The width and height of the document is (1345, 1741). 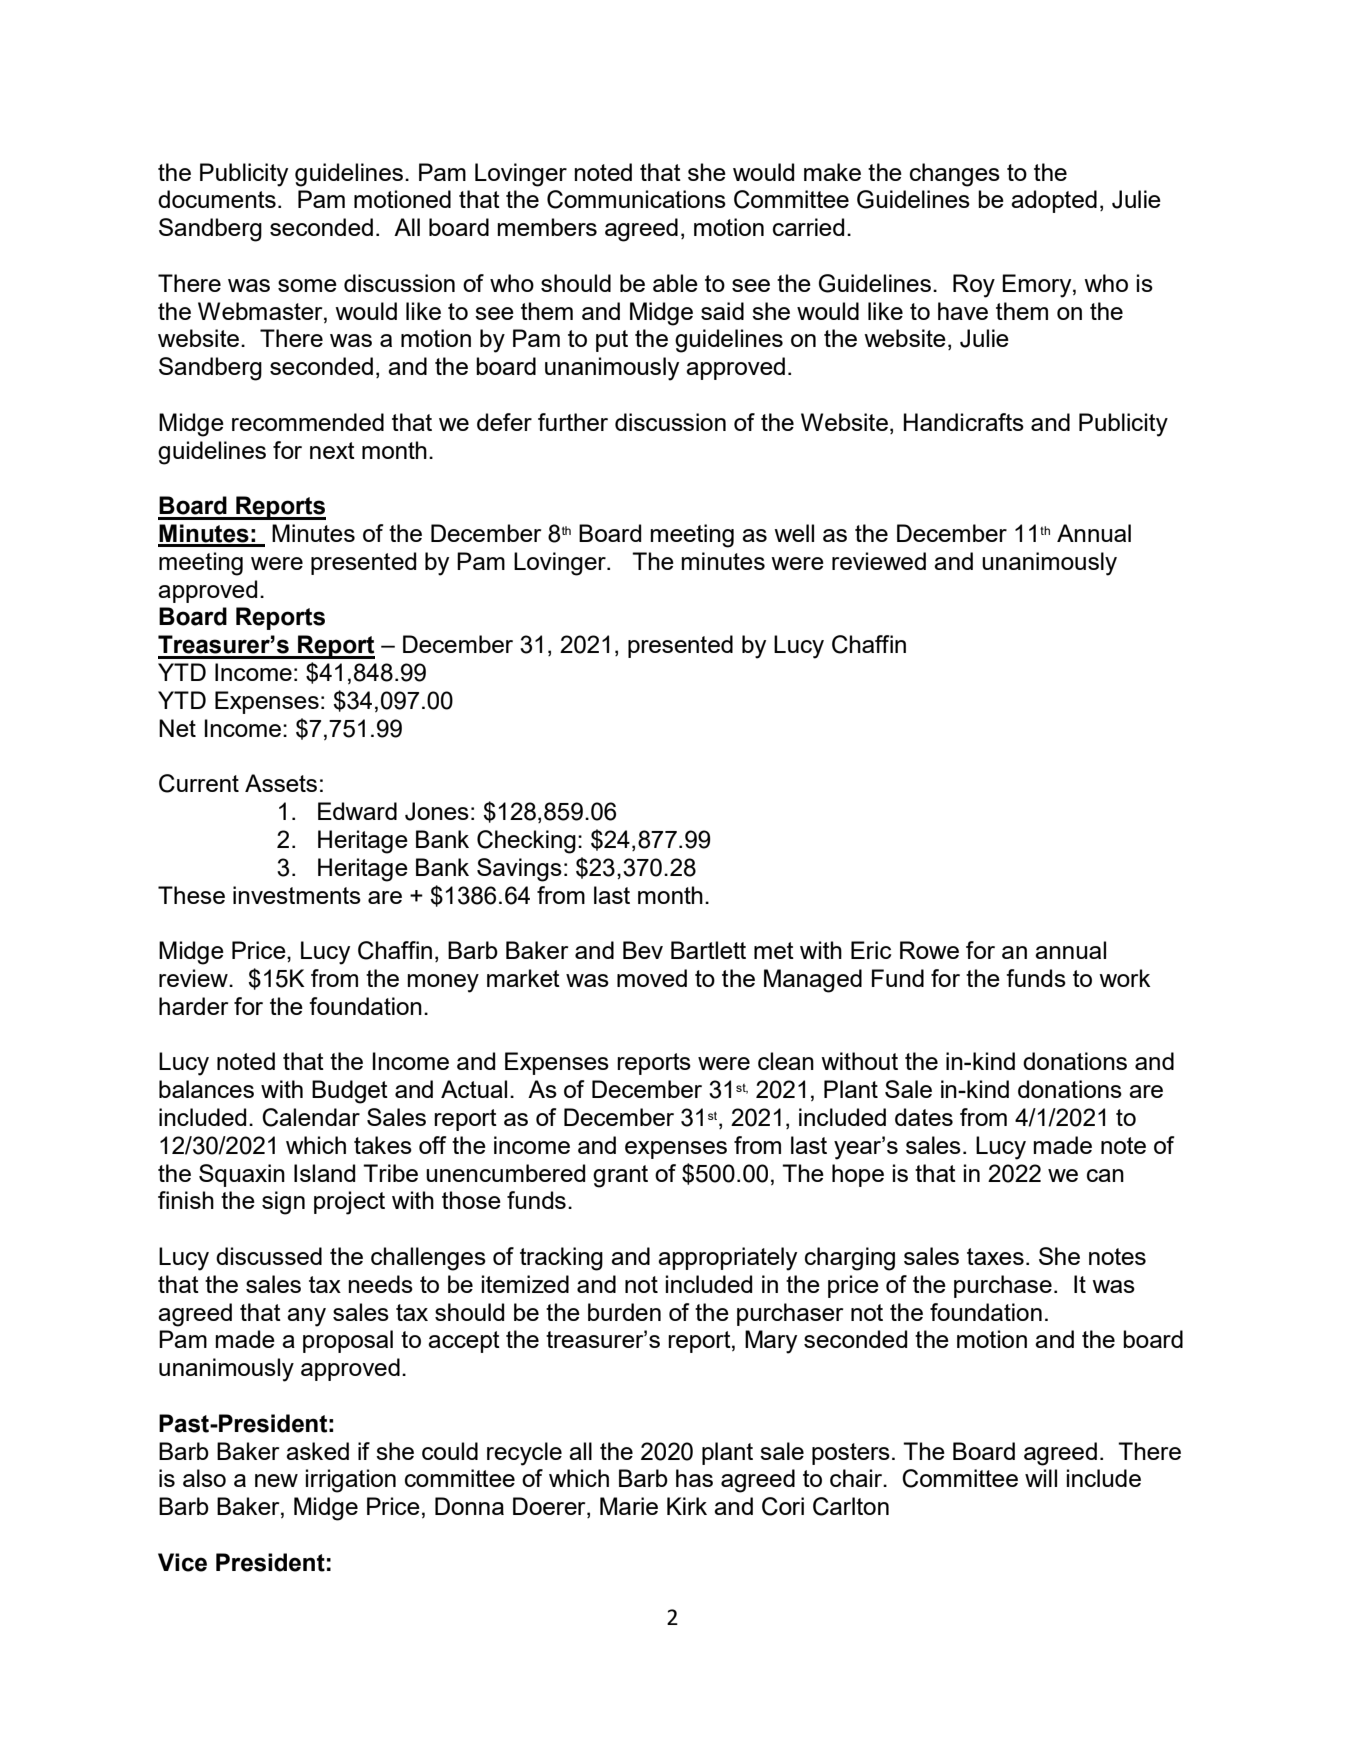 I want to click on investments, so click(x=297, y=895).
